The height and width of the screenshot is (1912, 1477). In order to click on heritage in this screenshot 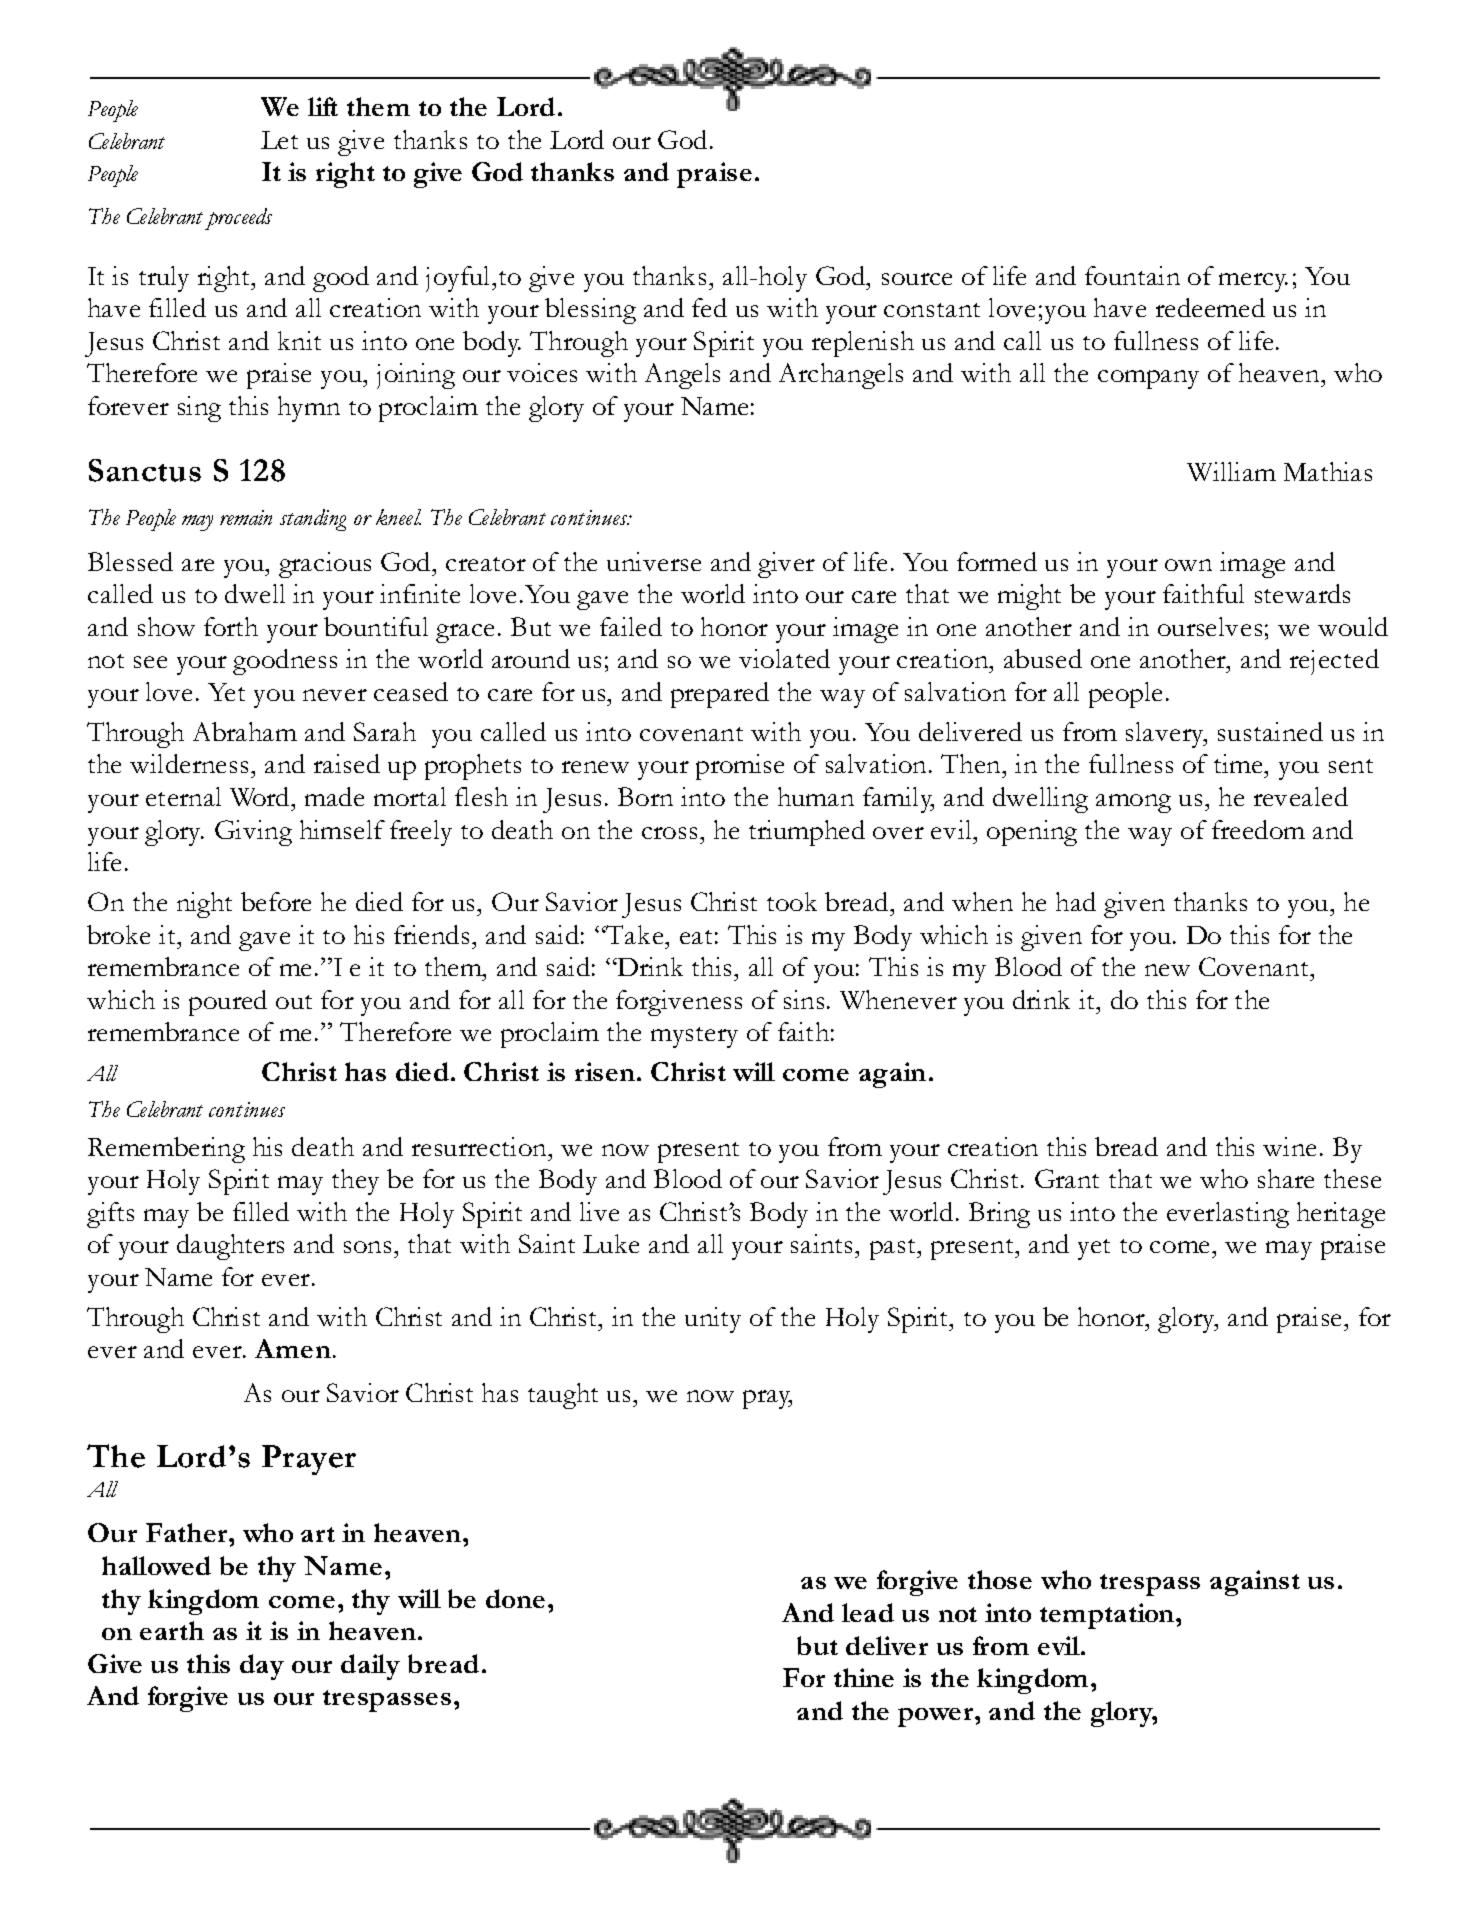, I will do `click(1341, 1215)`.
